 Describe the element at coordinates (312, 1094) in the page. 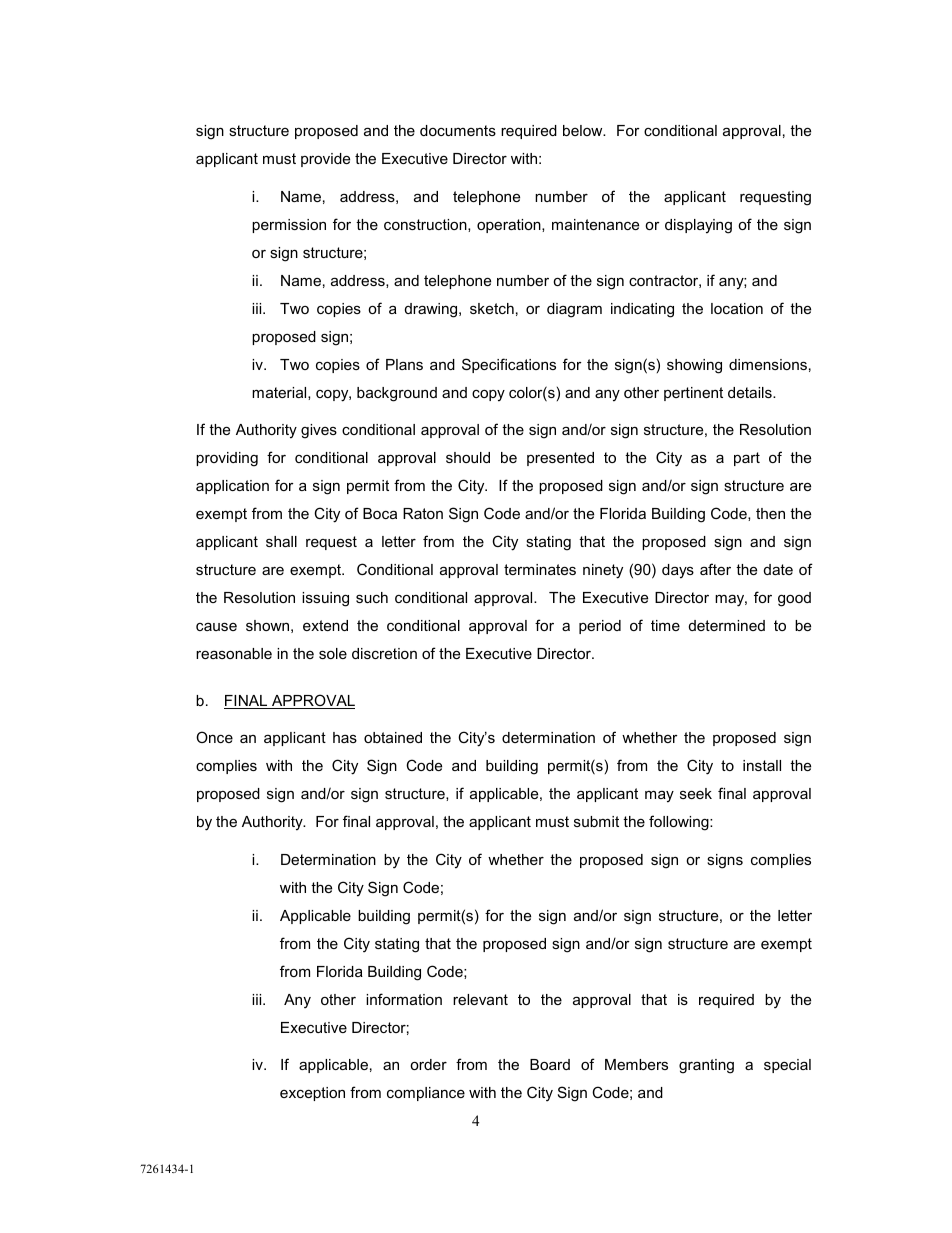

I see `exception` at that location.
